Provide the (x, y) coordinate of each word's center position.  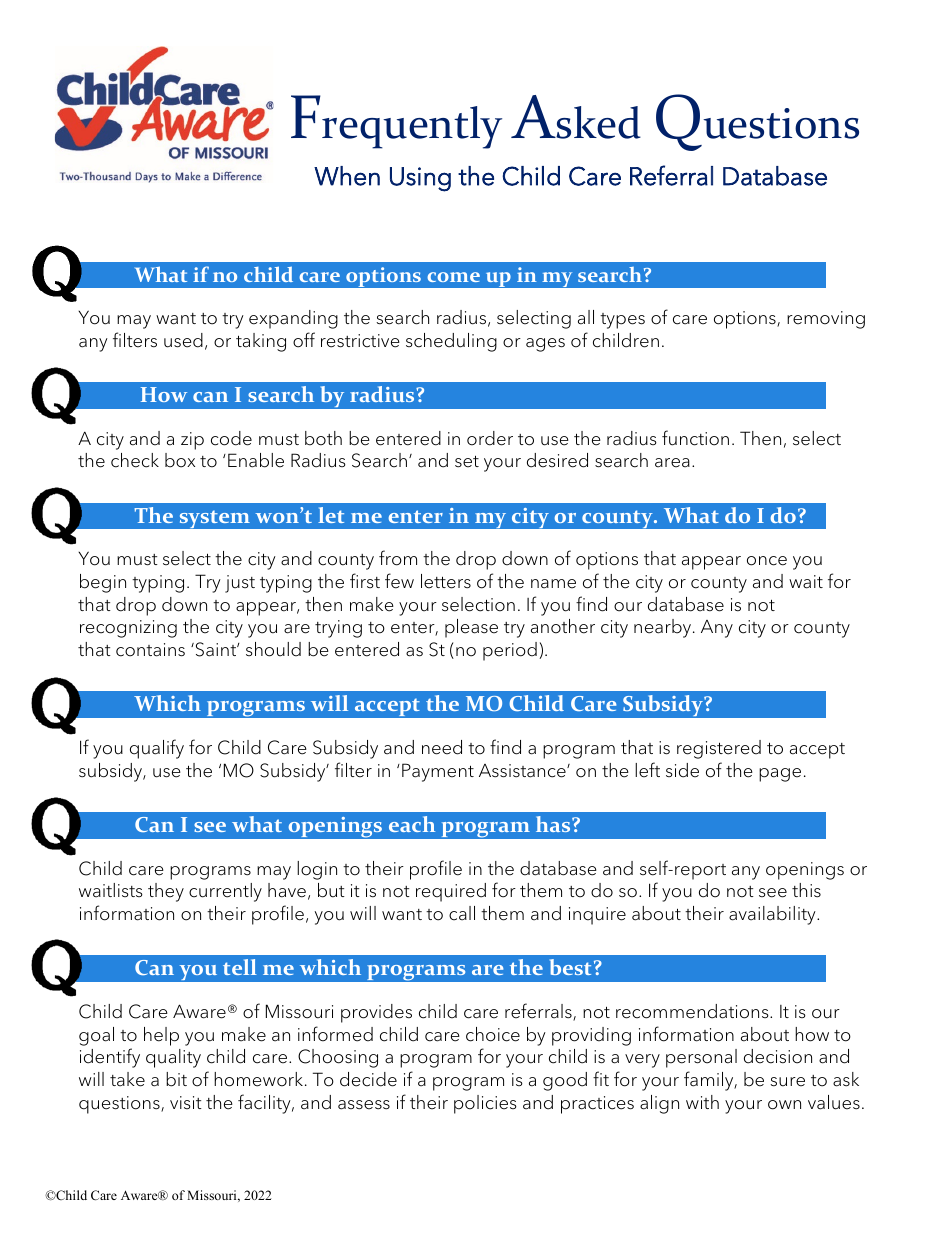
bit (176, 1079)
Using (420, 179)
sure (787, 1082)
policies (485, 1104)
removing (826, 320)
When (347, 176)
